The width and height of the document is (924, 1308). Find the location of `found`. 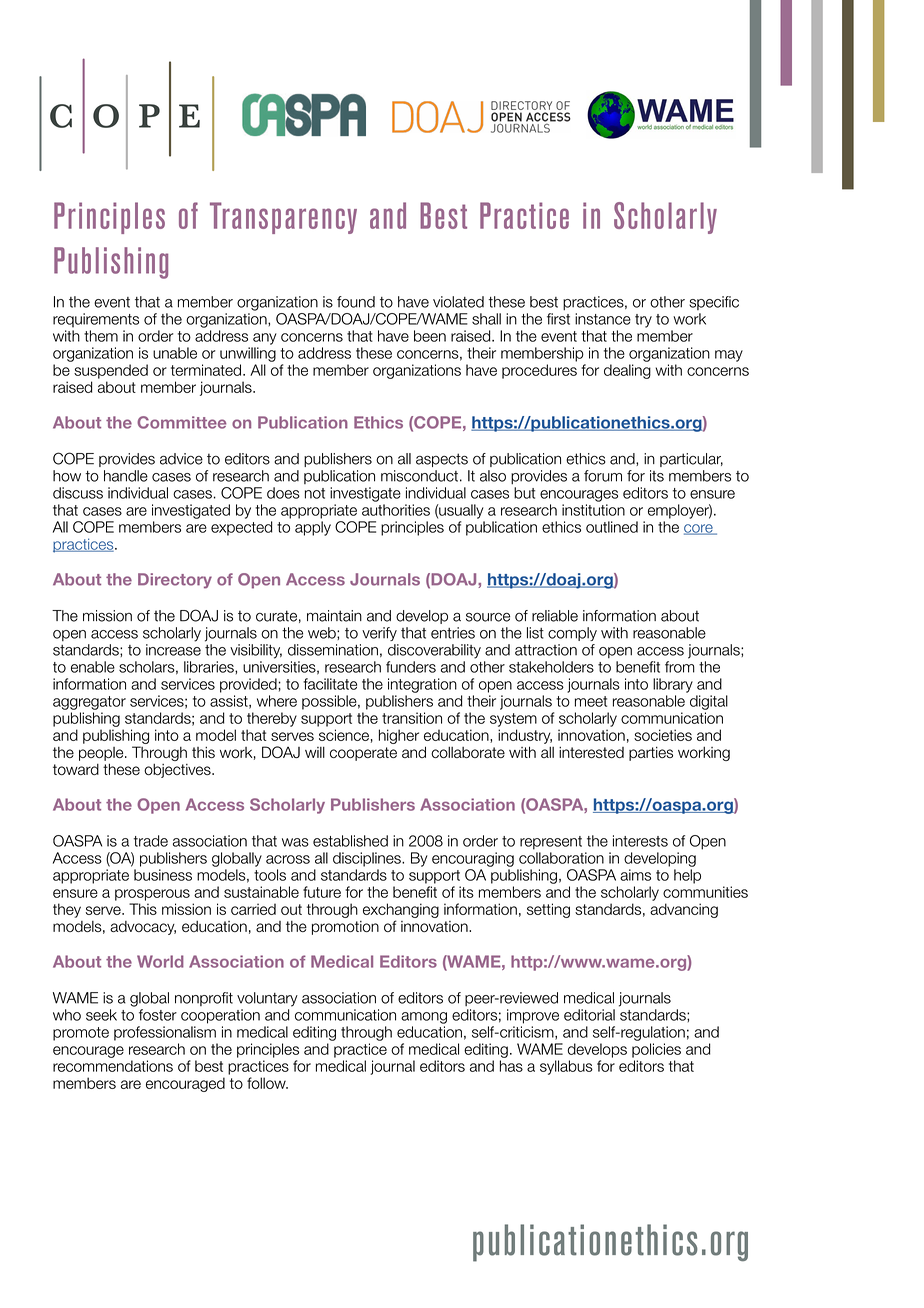

found is located at coordinates (356, 302).
